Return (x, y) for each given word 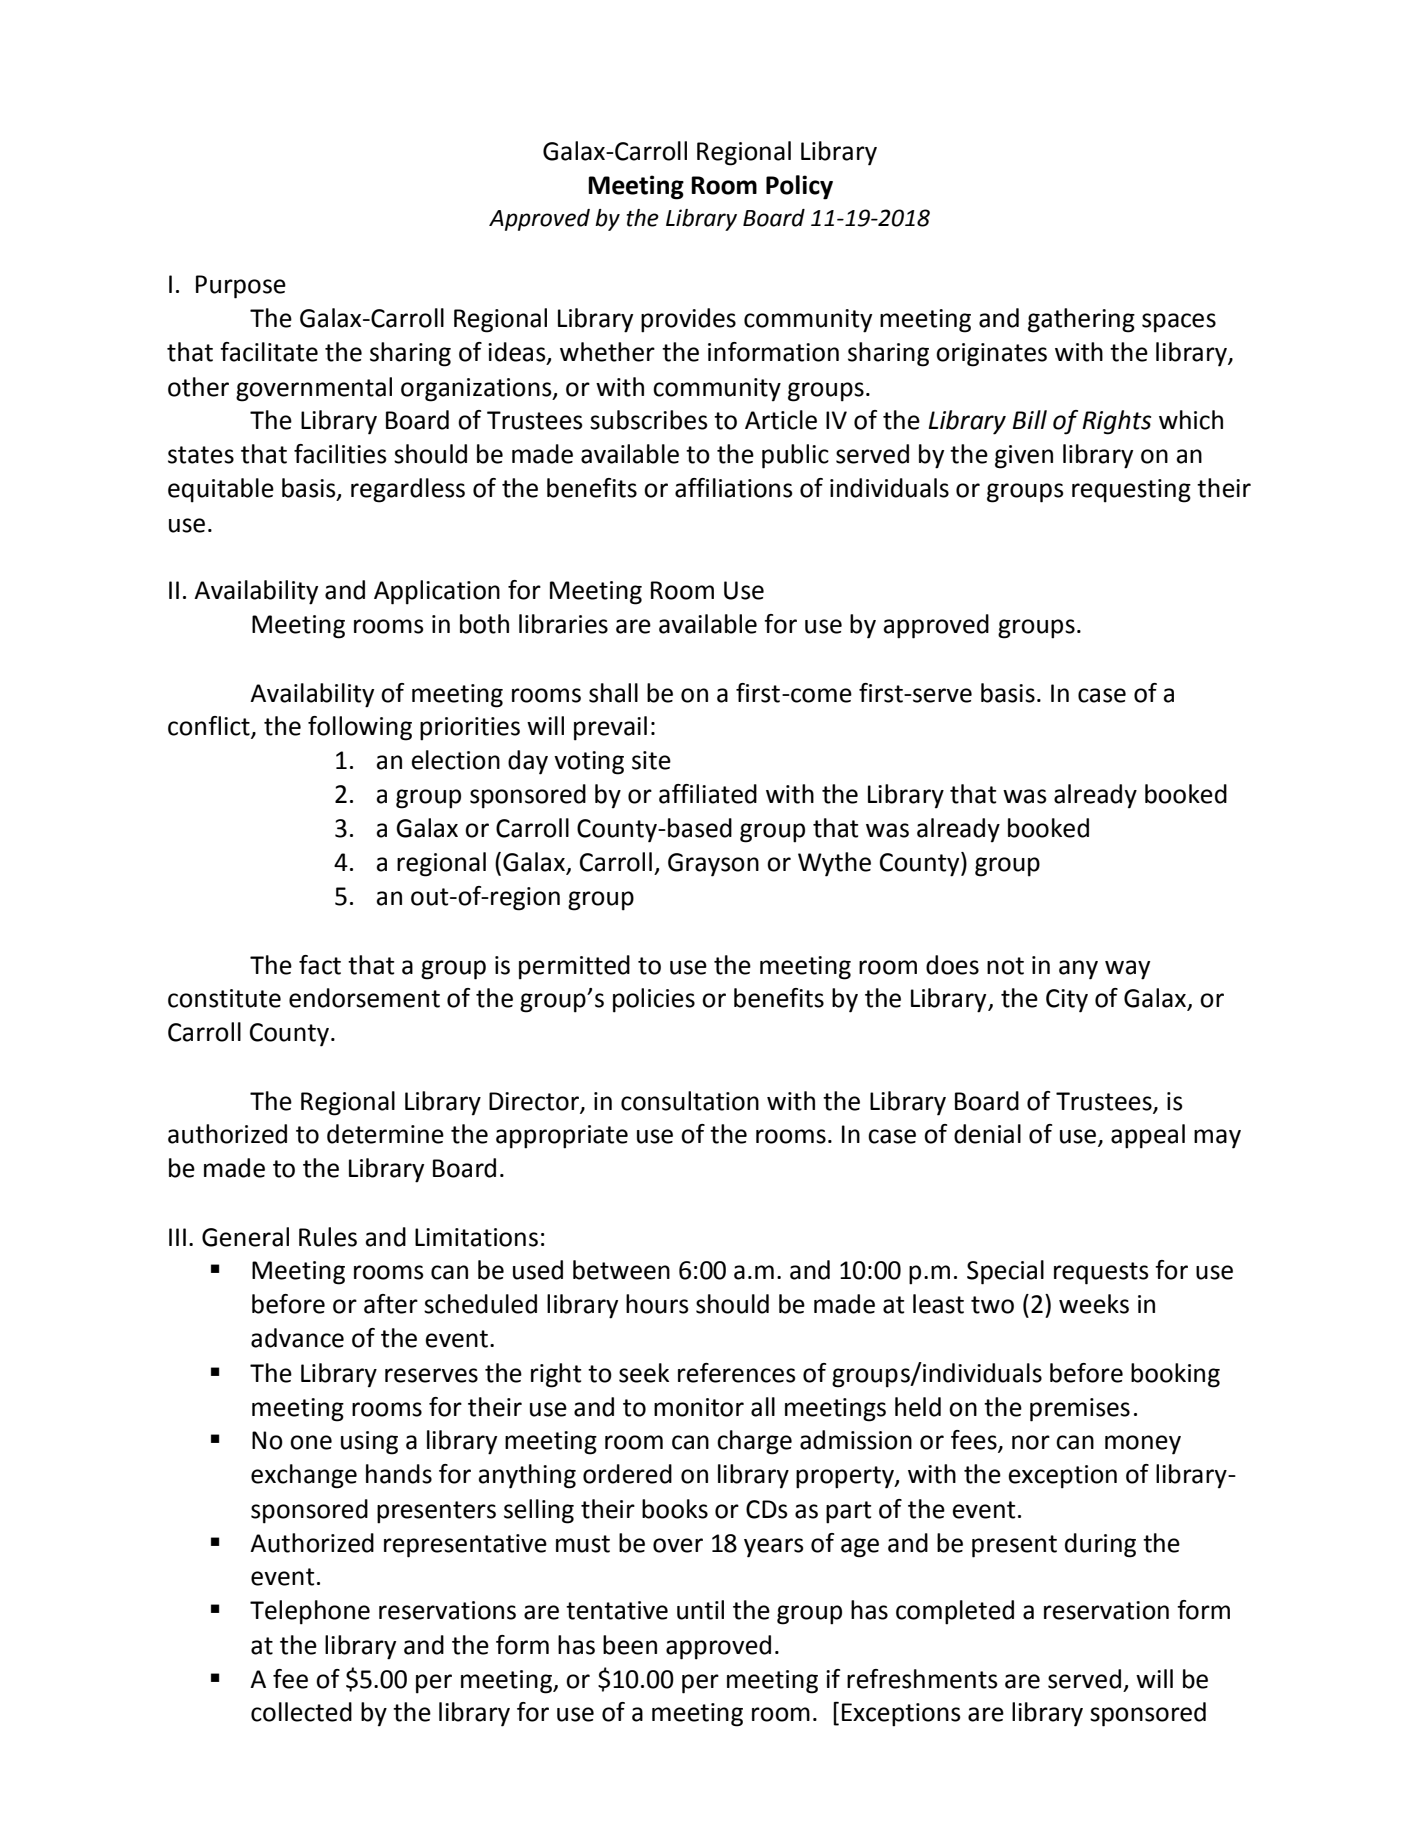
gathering (1081, 320)
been (630, 1645)
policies (654, 1000)
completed (955, 1612)
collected (301, 1712)
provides (688, 320)
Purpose (241, 287)
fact (320, 965)
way (1127, 970)
